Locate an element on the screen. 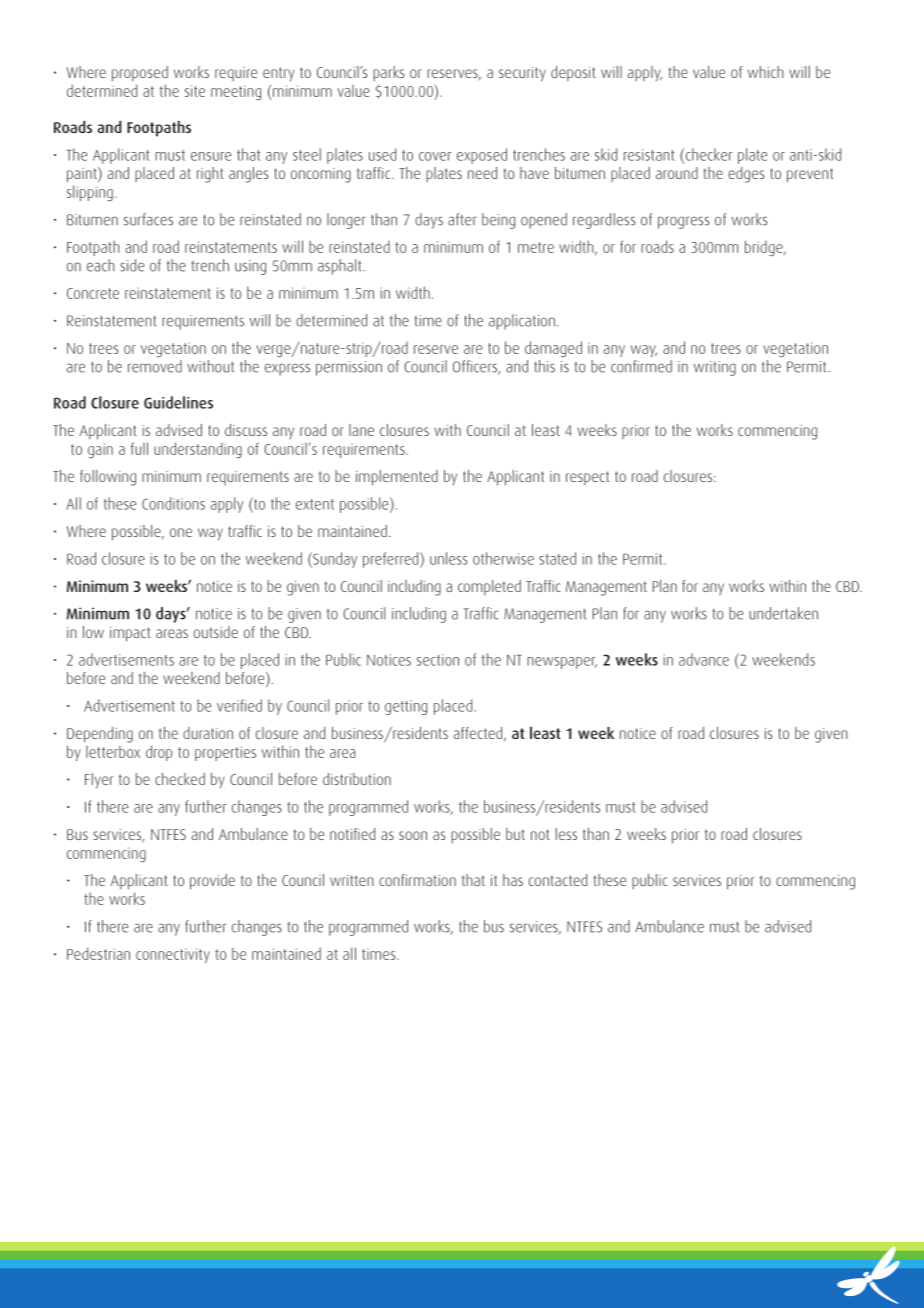 This screenshot has height=1308, width=924. after is located at coordinates (462, 219).
